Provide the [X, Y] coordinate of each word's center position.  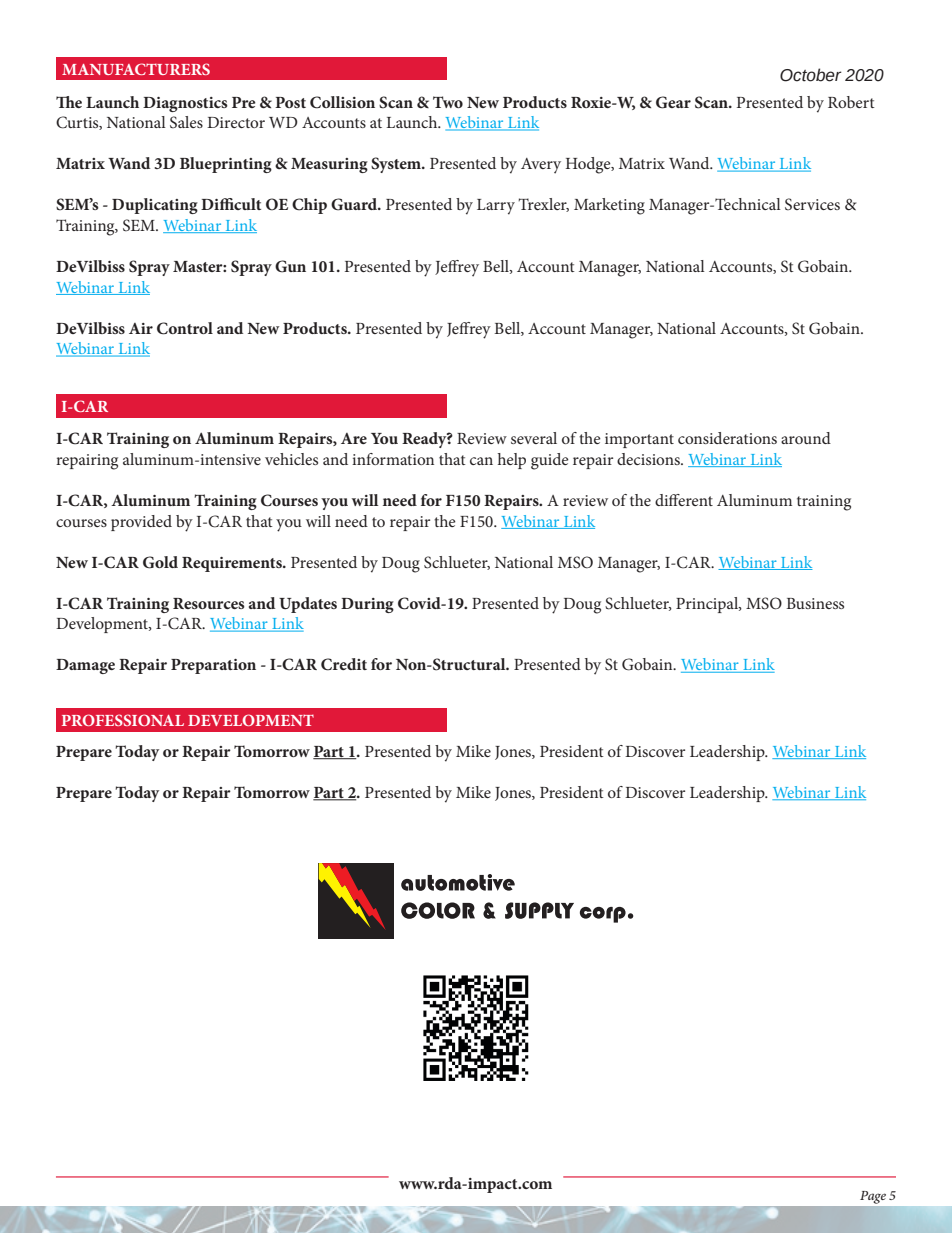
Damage [85, 666]
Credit [344, 664]
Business [815, 603]
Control [185, 328]
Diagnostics [185, 104]
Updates [308, 605]
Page [873, 1197]
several [534, 438]
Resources [209, 603]
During [367, 605]
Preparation [213, 666]
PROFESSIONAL [123, 720]
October [811, 75]
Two [448, 102]
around [806, 438]
